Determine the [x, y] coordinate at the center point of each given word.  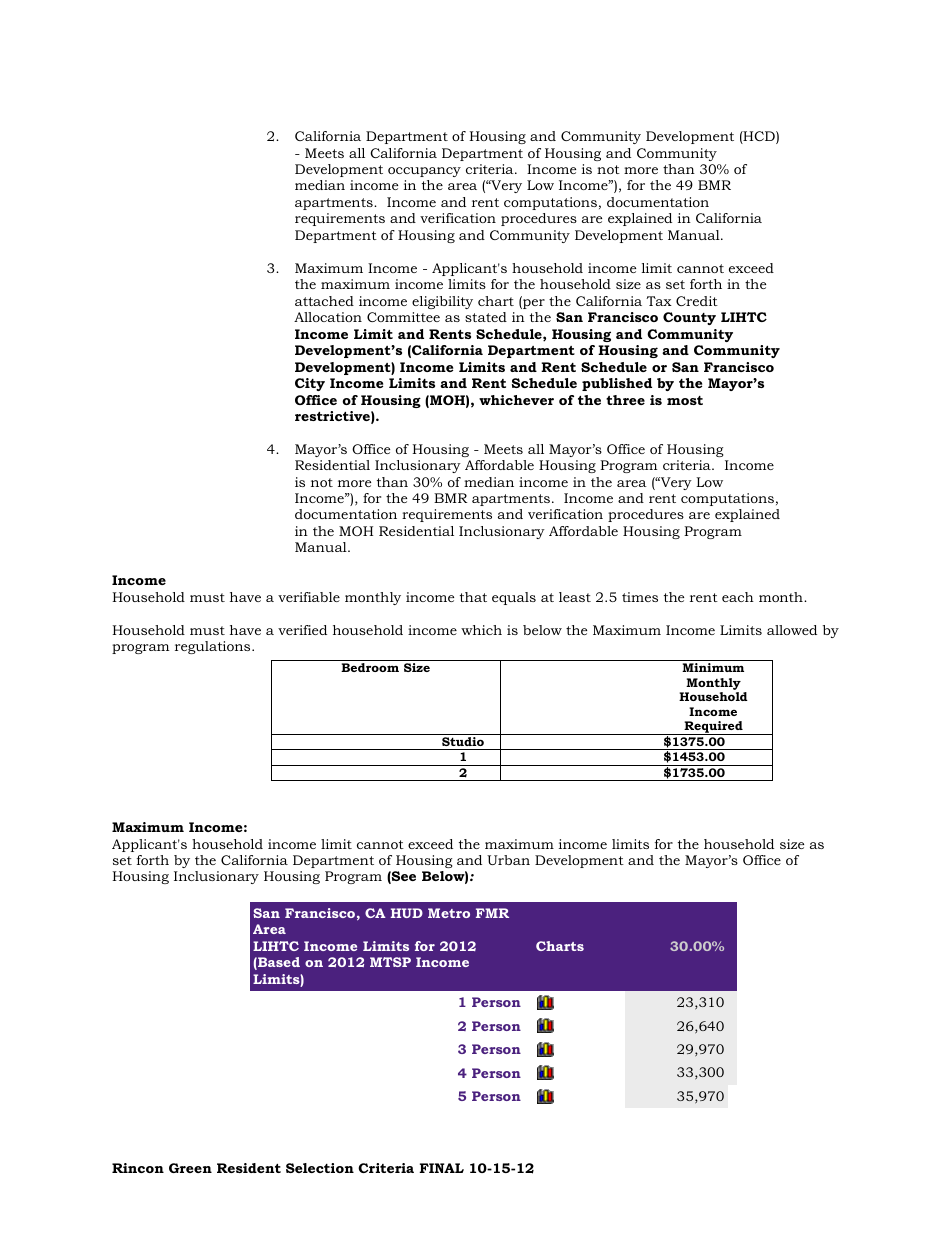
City [310, 384]
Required [713, 728]
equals [514, 598]
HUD [407, 913]
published [617, 384]
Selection [320, 1168]
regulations [214, 647]
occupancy [424, 172]
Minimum [713, 667]
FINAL [441, 1168]
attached [324, 301]
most [685, 400]
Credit [697, 301]
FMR [492, 913]
